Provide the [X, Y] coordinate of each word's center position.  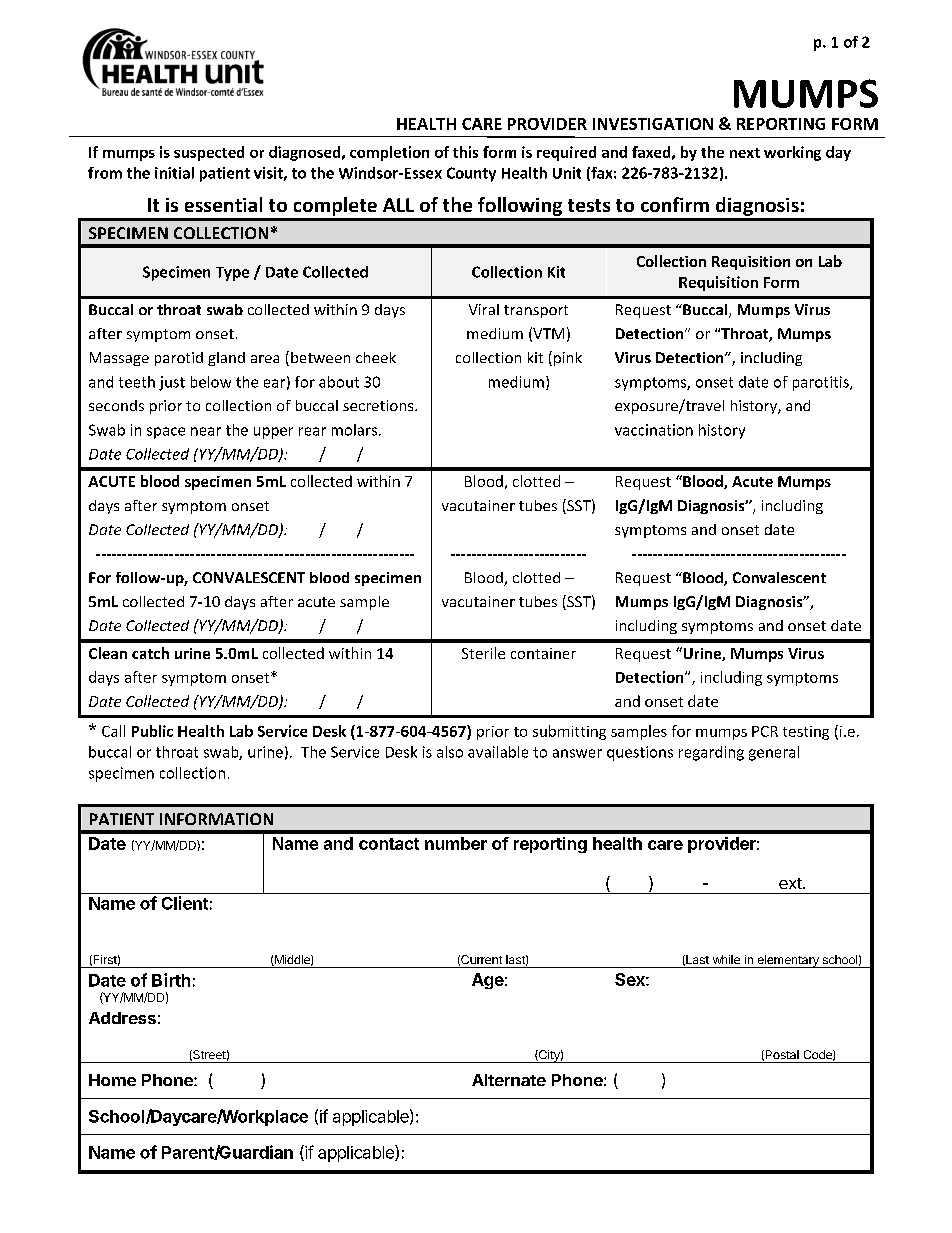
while [726, 959]
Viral [484, 309]
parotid [179, 359]
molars [356, 430]
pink [568, 359]
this [465, 152]
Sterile [483, 653]
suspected [209, 153]
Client [185, 903]
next [745, 153]
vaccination [654, 430]
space [166, 433]
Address [122, 1018]
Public [152, 731]
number [456, 843]
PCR [765, 731]
